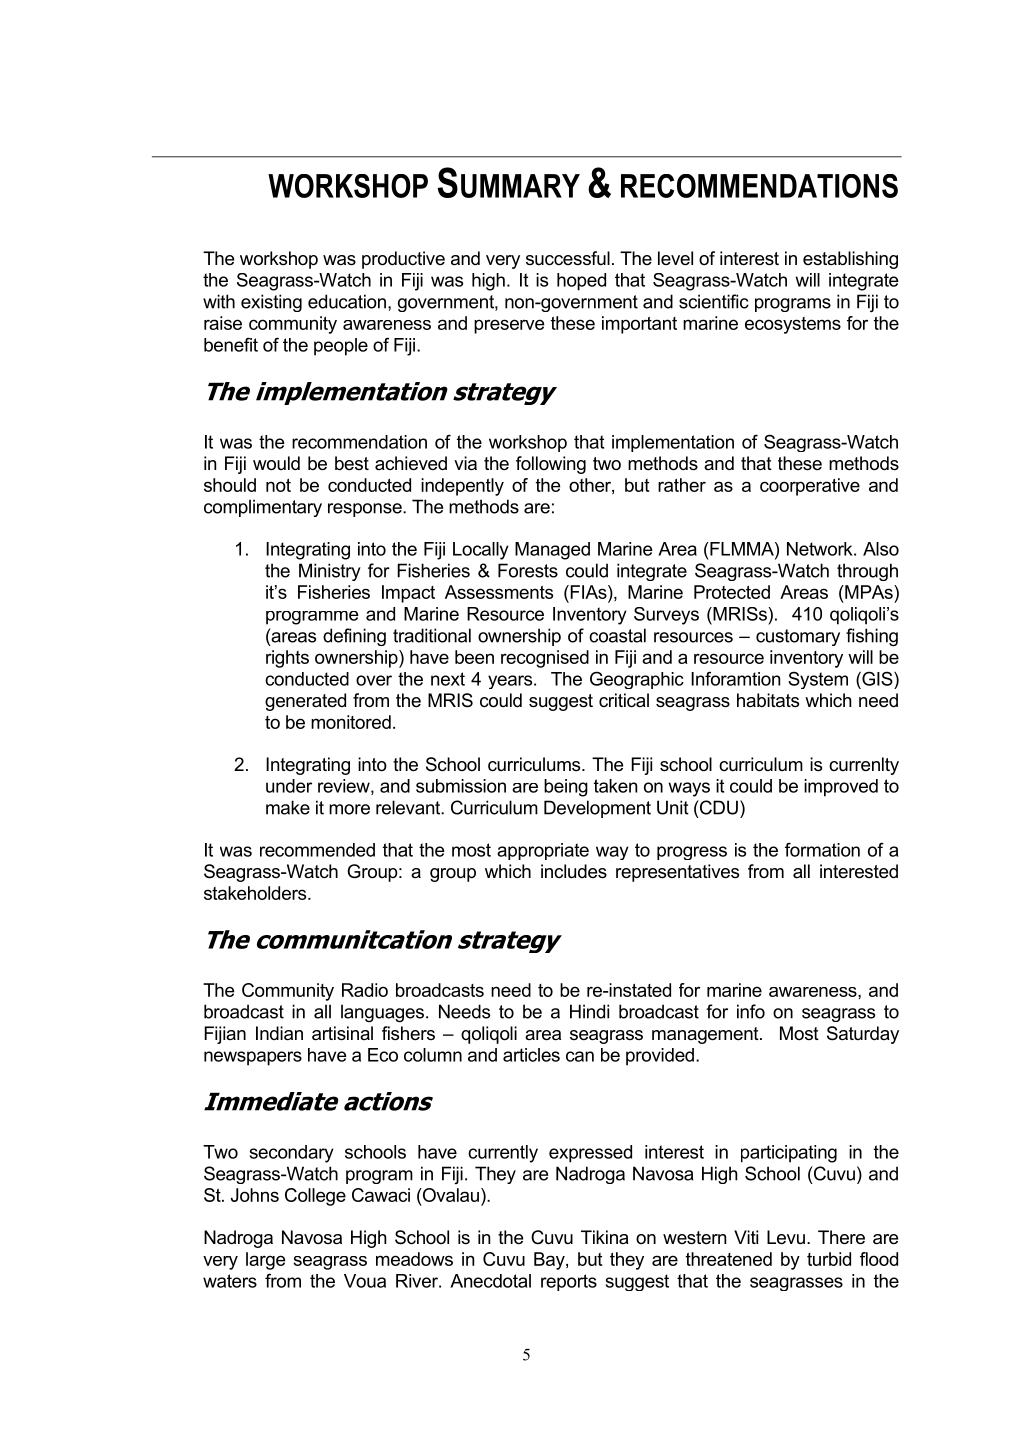 This screenshot has height=1446, width=1022. Describe the element at coordinates (581, 282) in the screenshot. I see `hoped` at that location.
